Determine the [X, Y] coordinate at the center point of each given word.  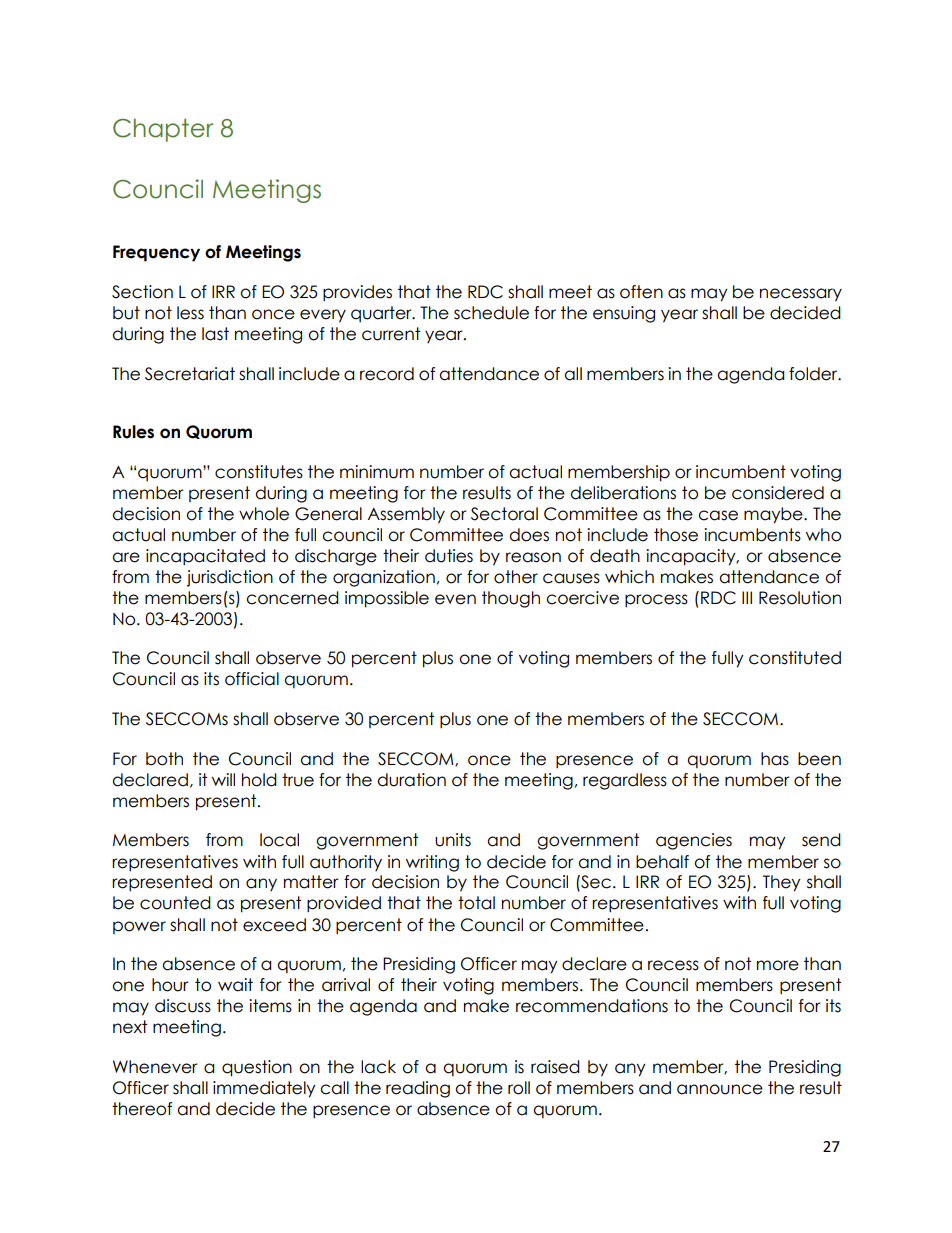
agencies [694, 841]
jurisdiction [229, 578]
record [387, 374]
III [747, 597]
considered [778, 493]
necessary [801, 295]
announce [720, 1089]
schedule [491, 313]
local [279, 840]
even [455, 599]
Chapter [163, 130]
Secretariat [190, 374]
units [453, 840]
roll [519, 1088]
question [257, 1068]
